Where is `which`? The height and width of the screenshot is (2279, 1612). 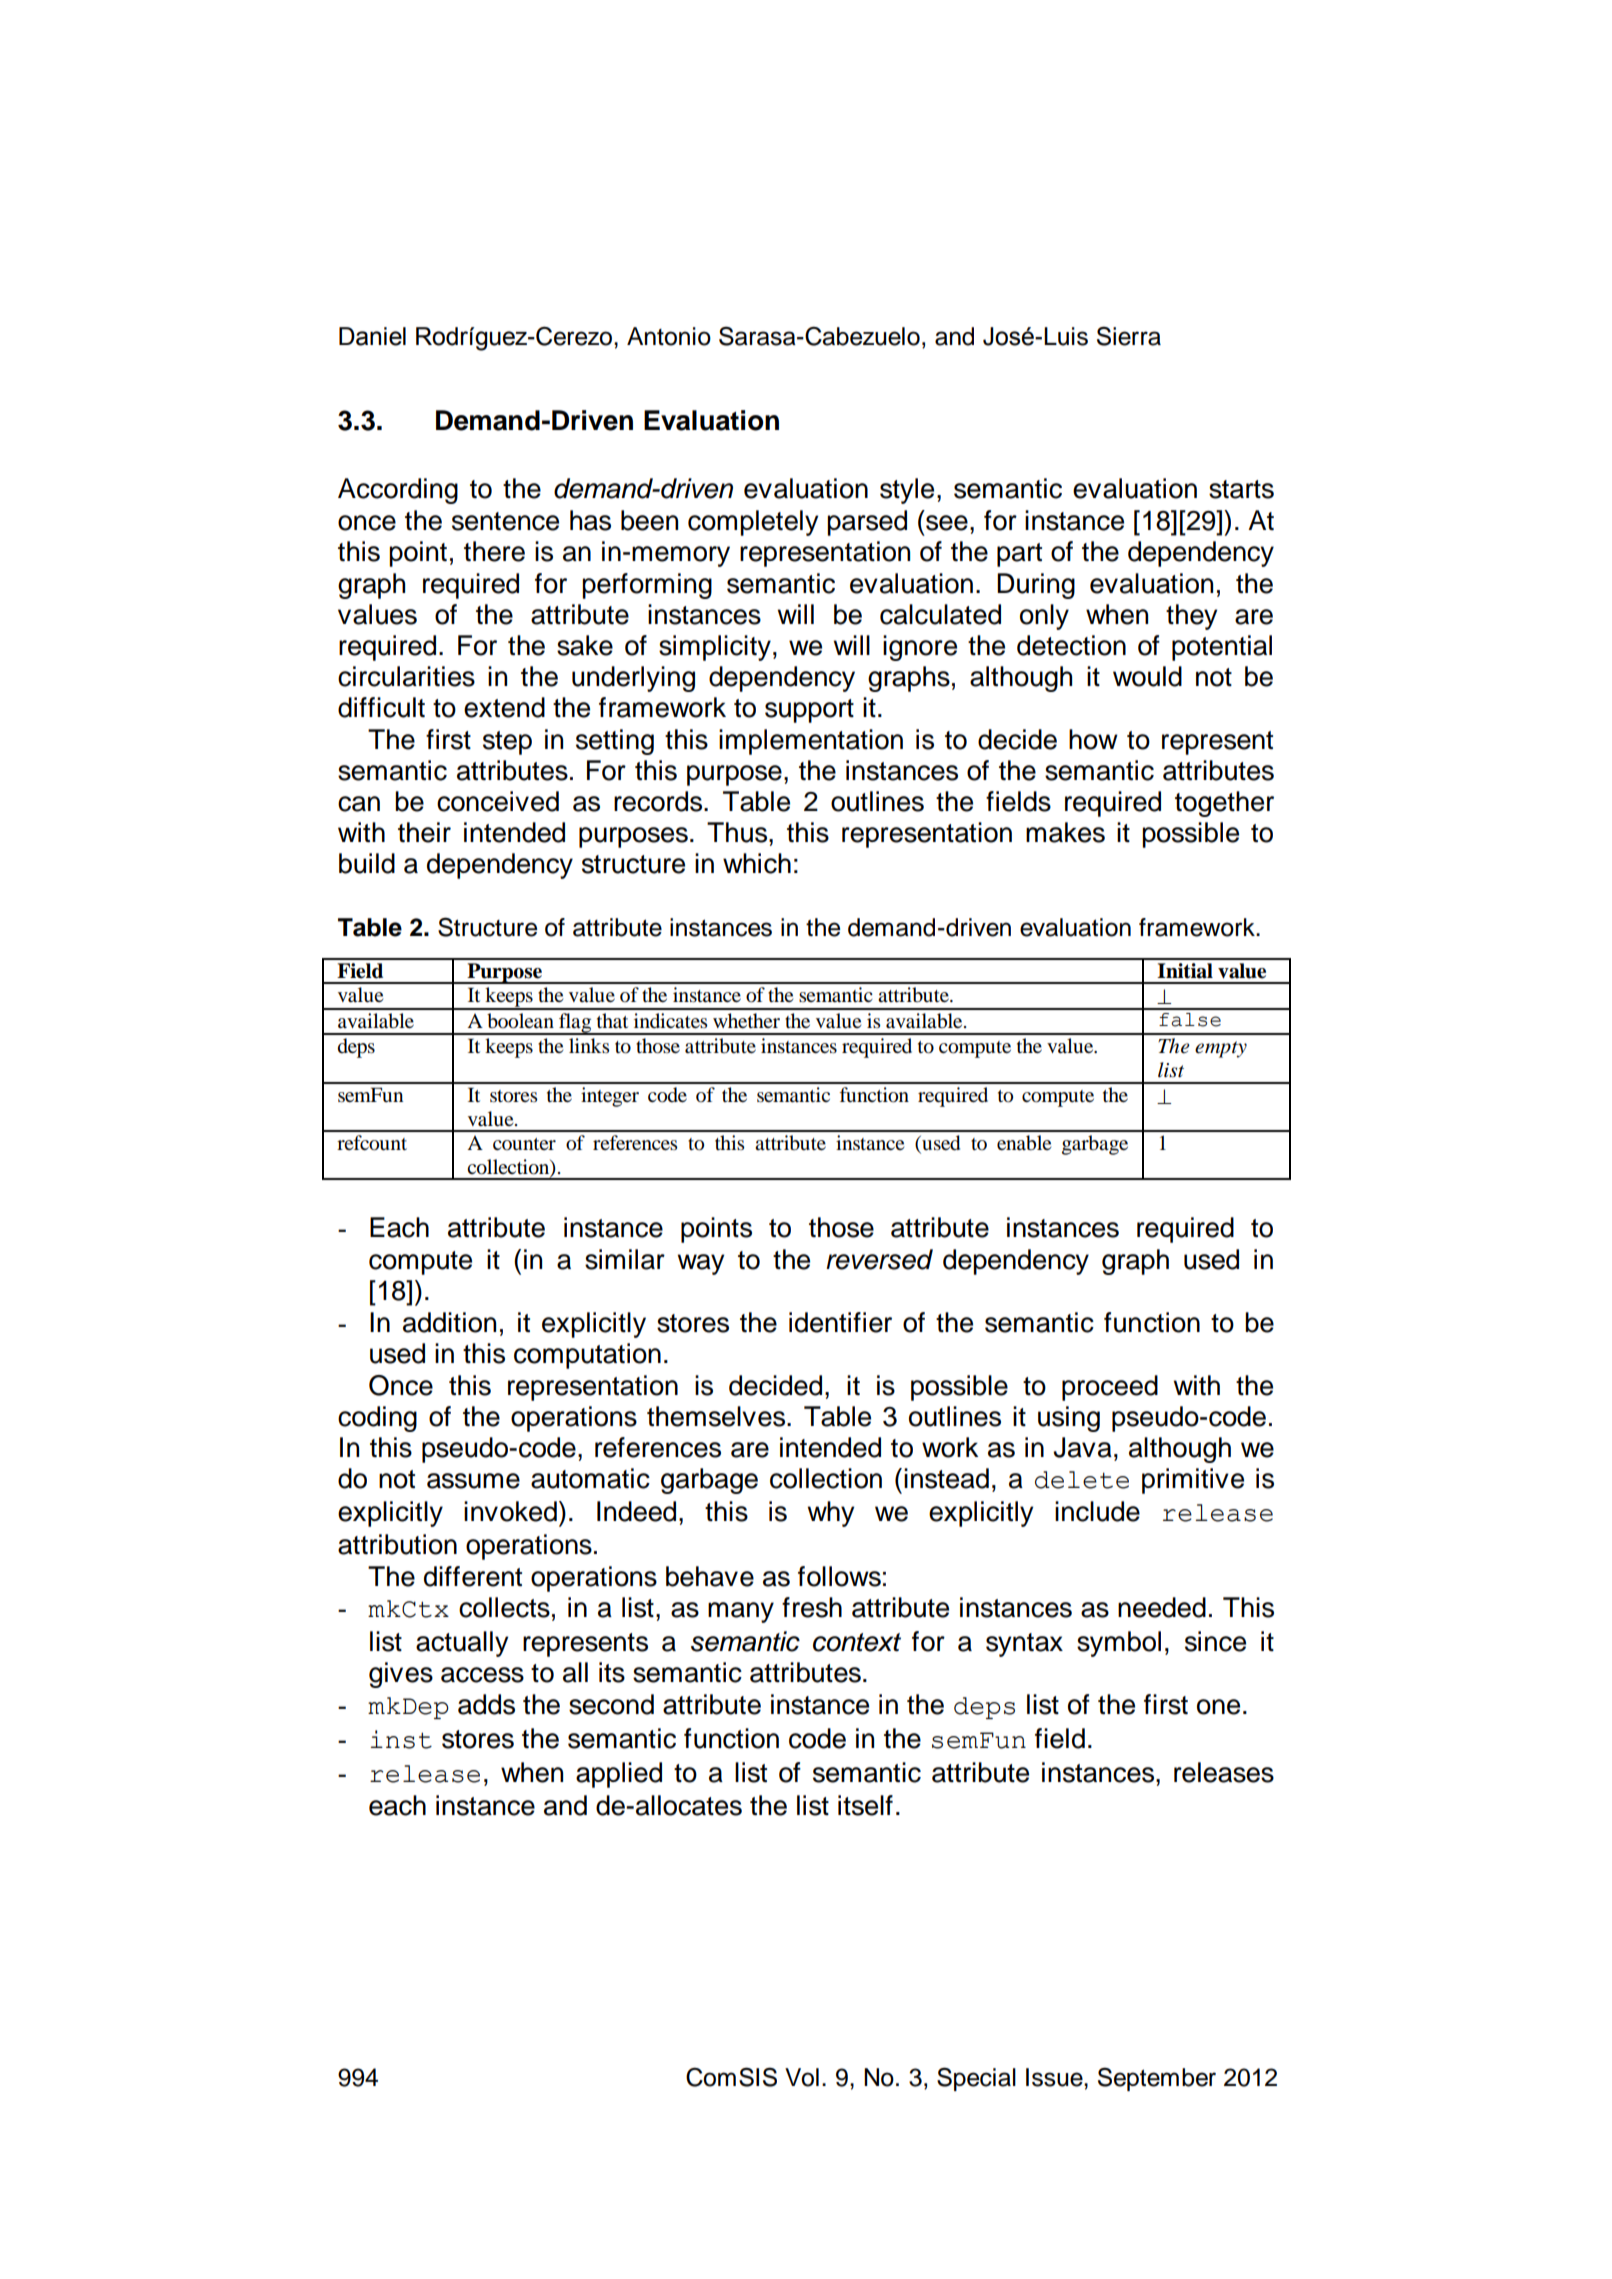 which is located at coordinates (757, 863).
